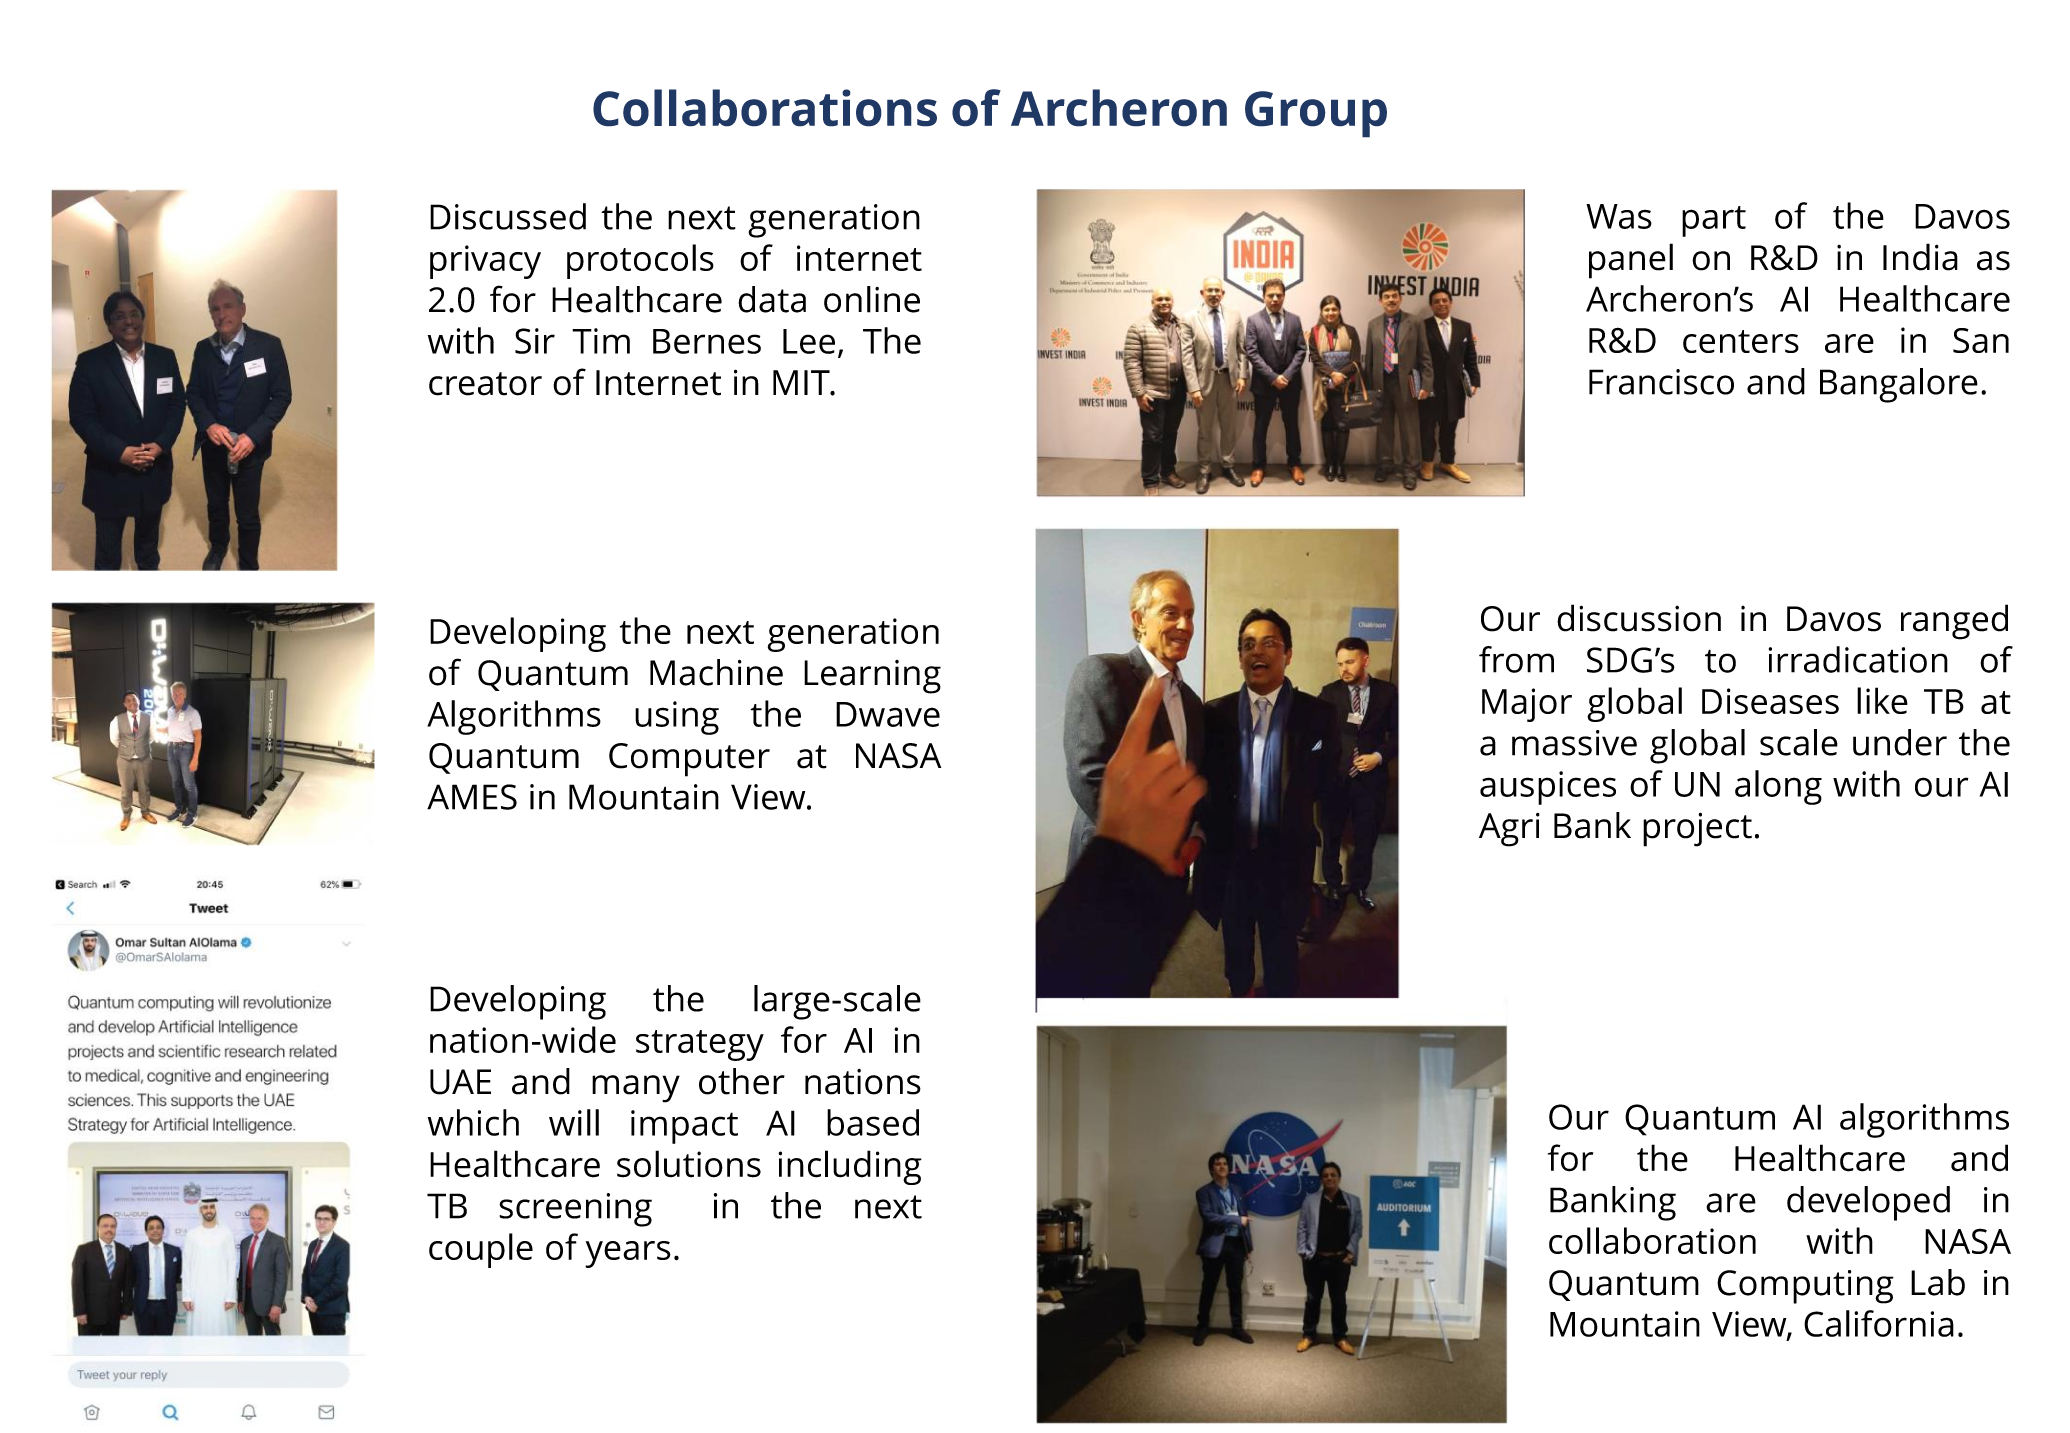 The image size is (2070, 1433). What do you see at coordinates (1697, 829) in the image?
I see `project` at bounding box center [1697, 829].
